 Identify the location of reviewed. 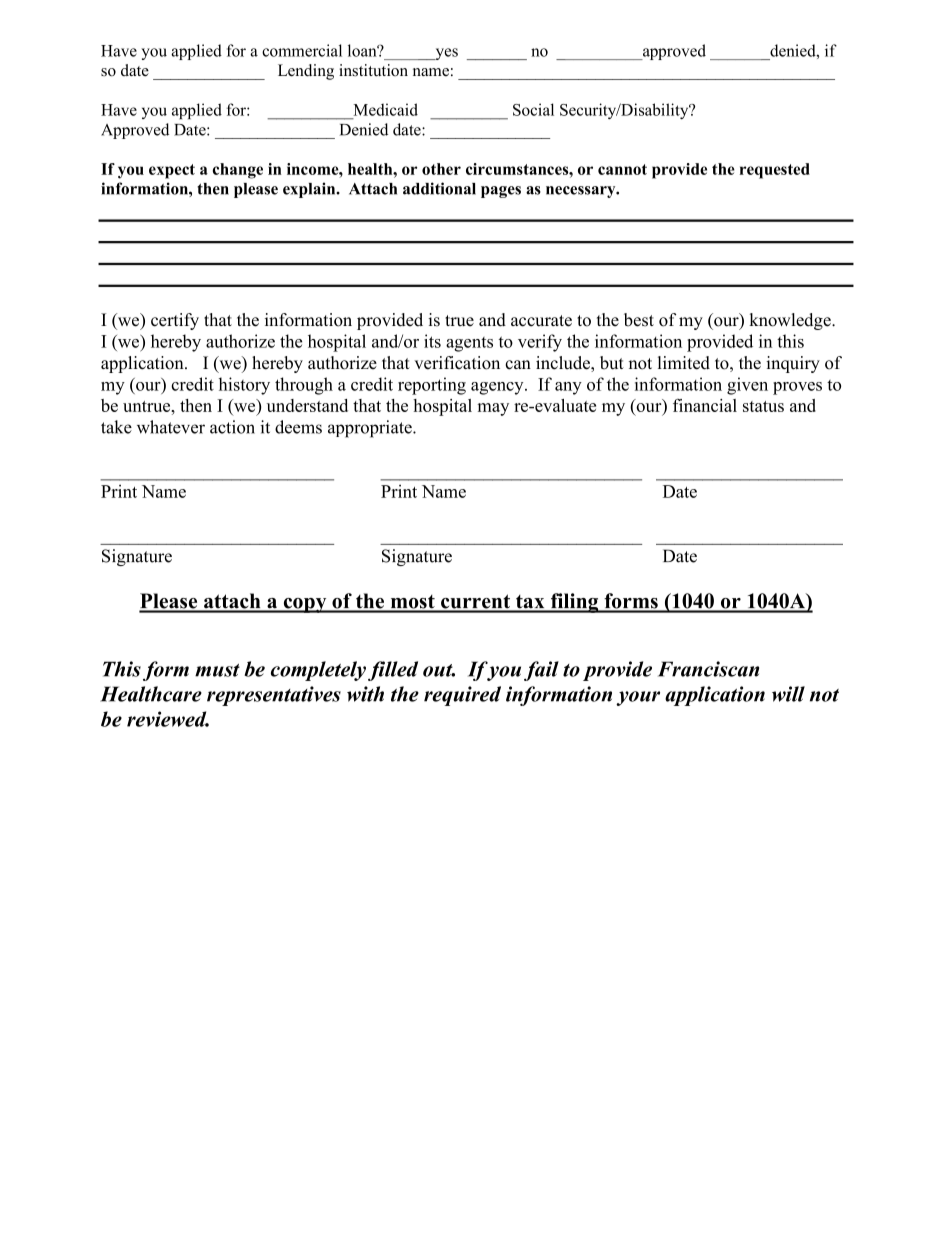
(168, 719).
